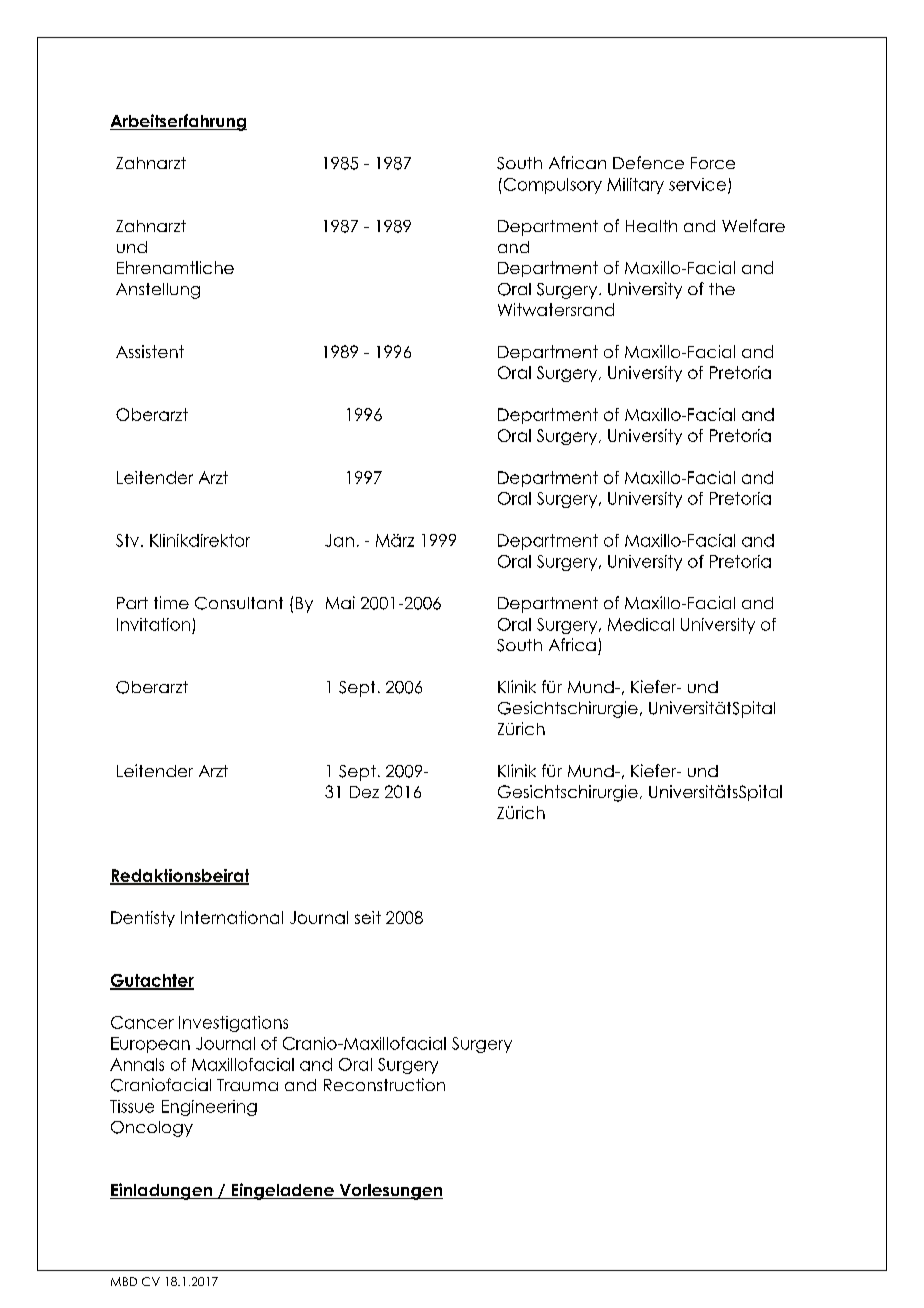 This image has width=924, height=1308. I want to click on Trauma, so click(247, 1085).
